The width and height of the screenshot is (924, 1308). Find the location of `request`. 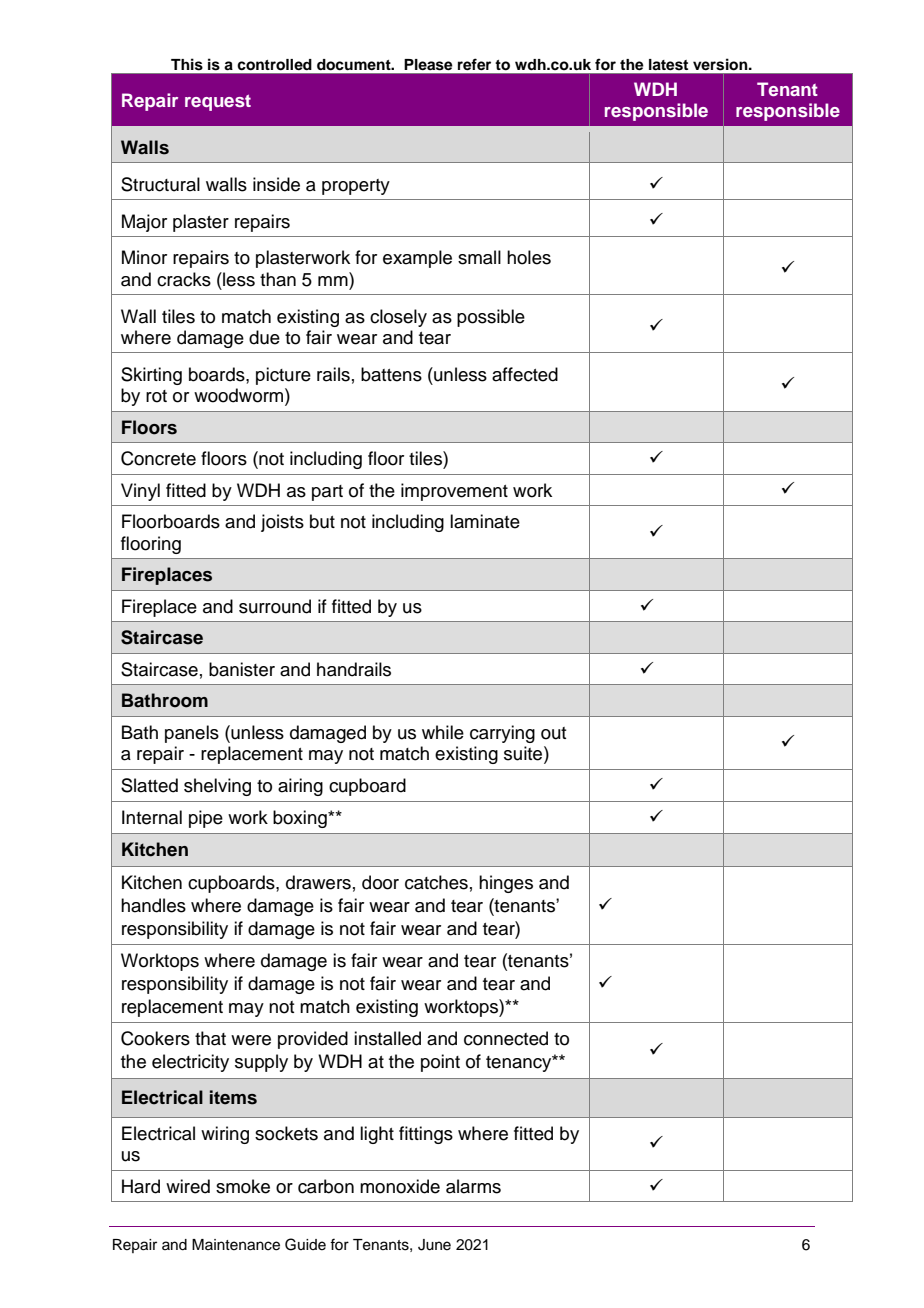

request is located at coordinates (218, 103).
